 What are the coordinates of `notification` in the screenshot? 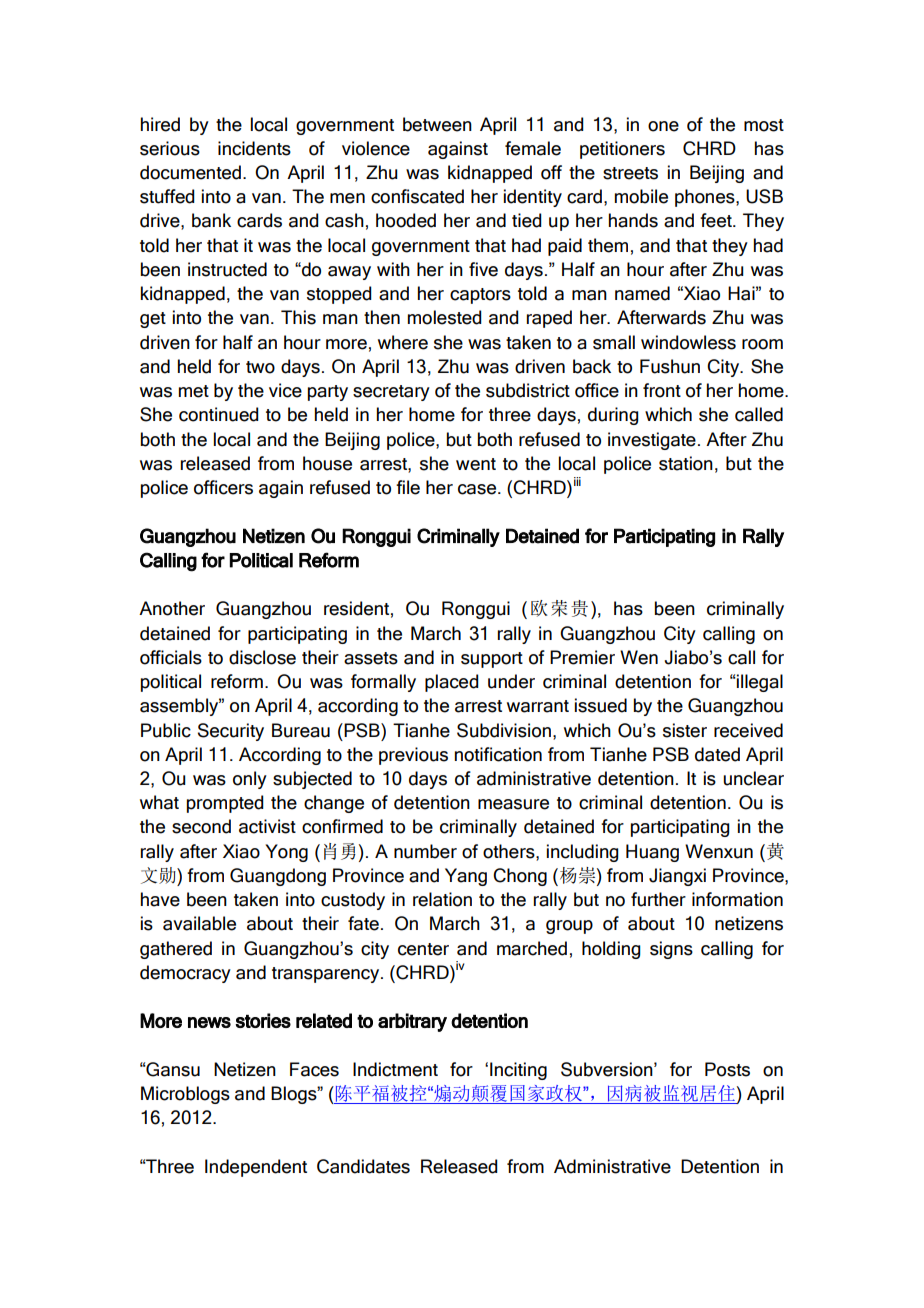 It's located at (498, 754).
